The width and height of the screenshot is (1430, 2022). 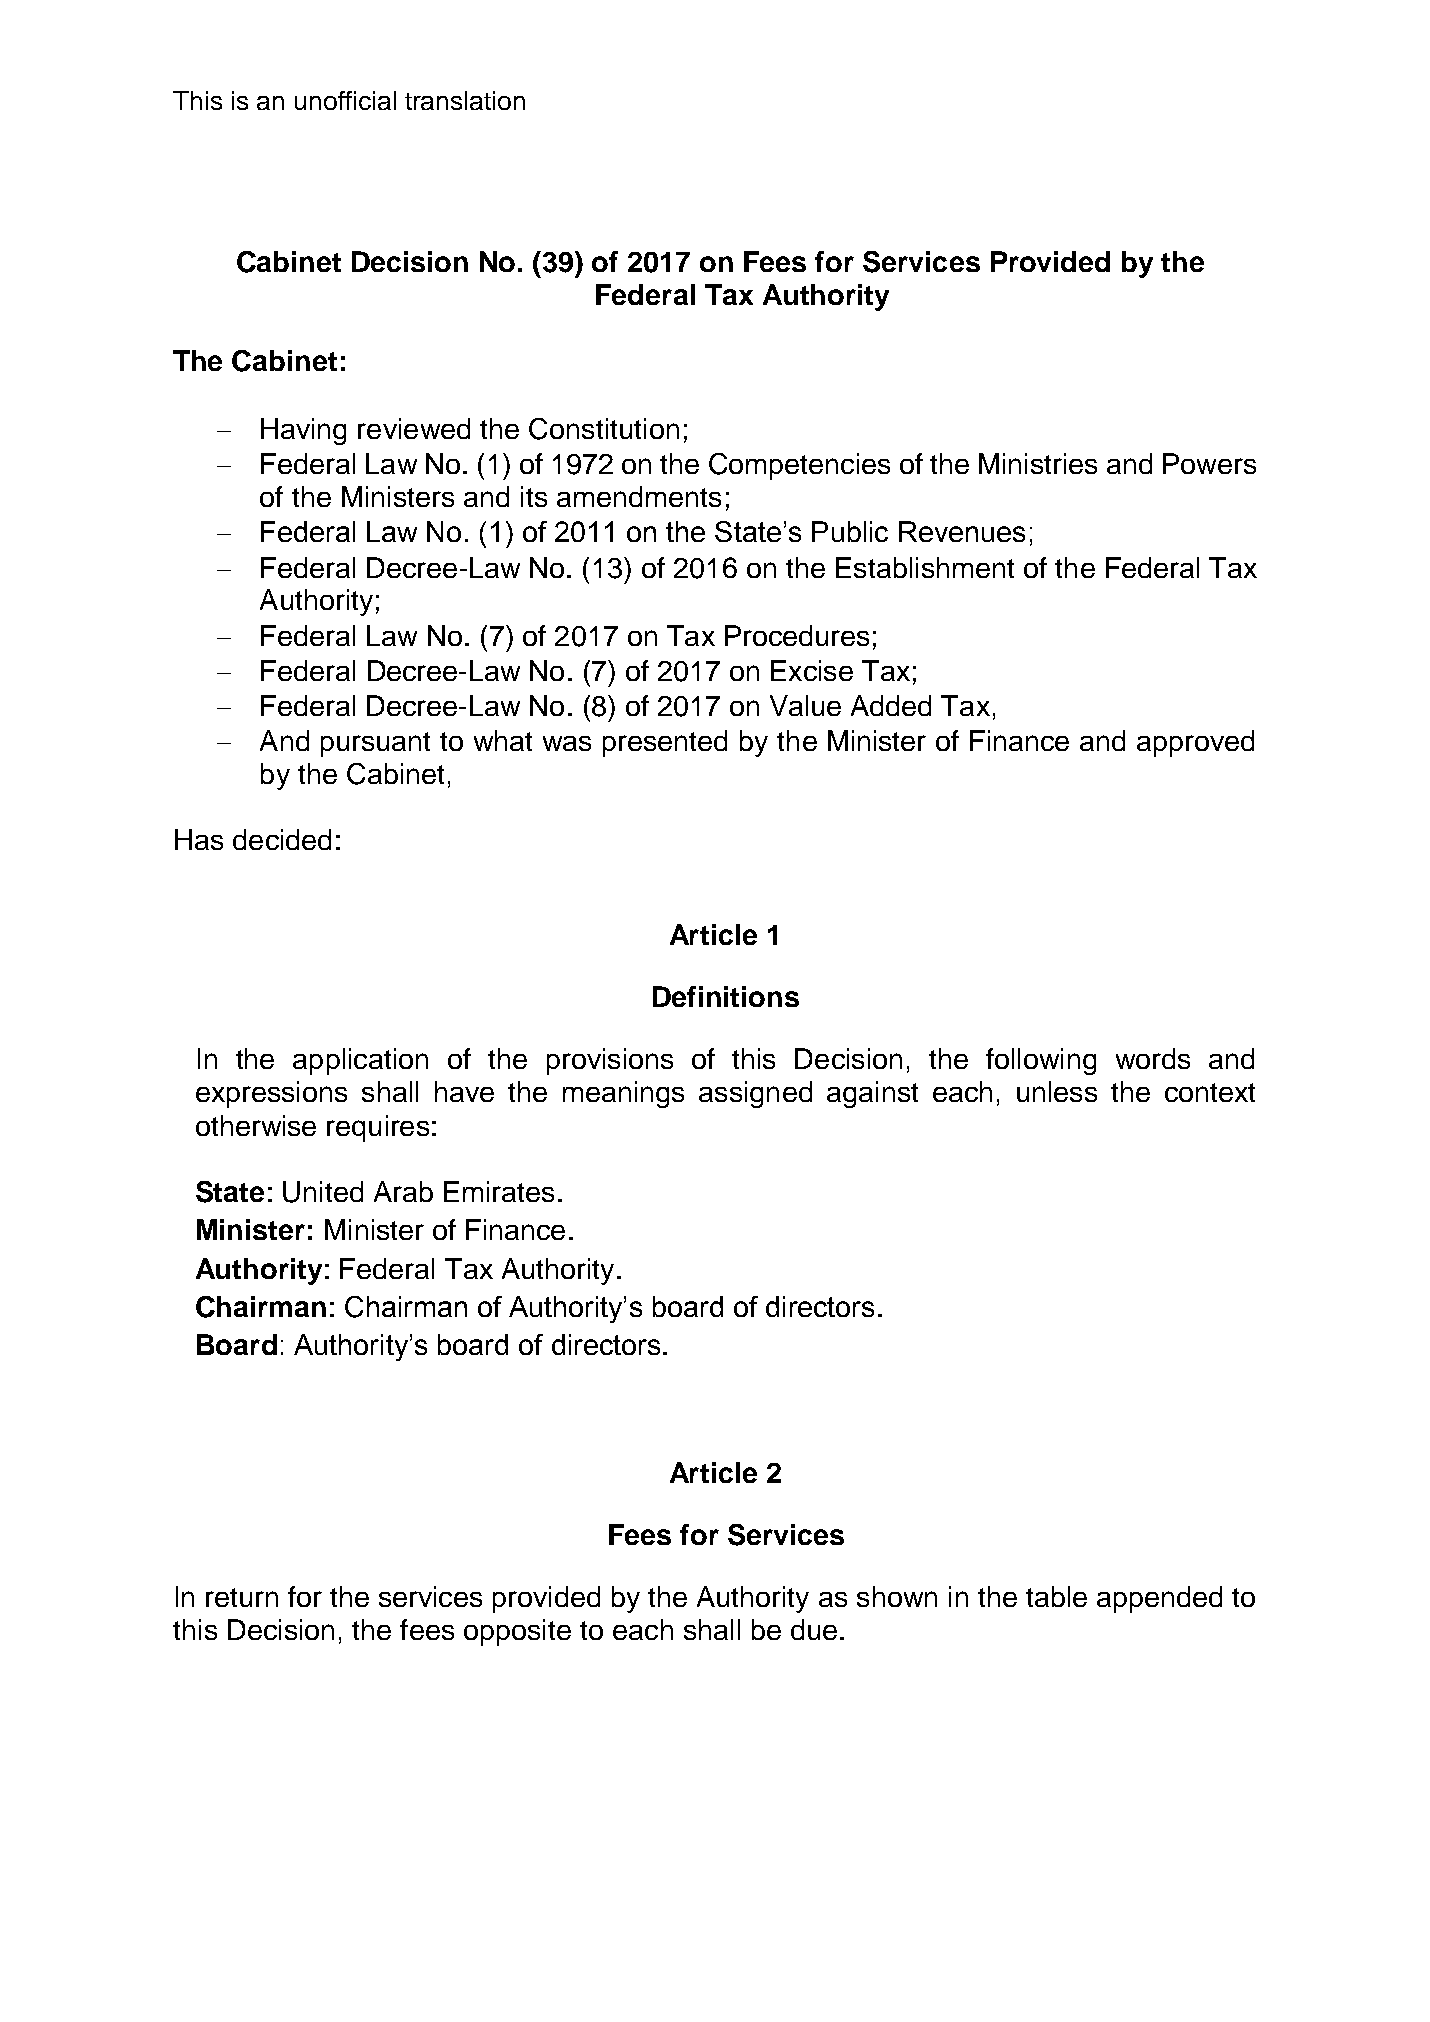 I want to click on return, so click(x=242, y=1597).
